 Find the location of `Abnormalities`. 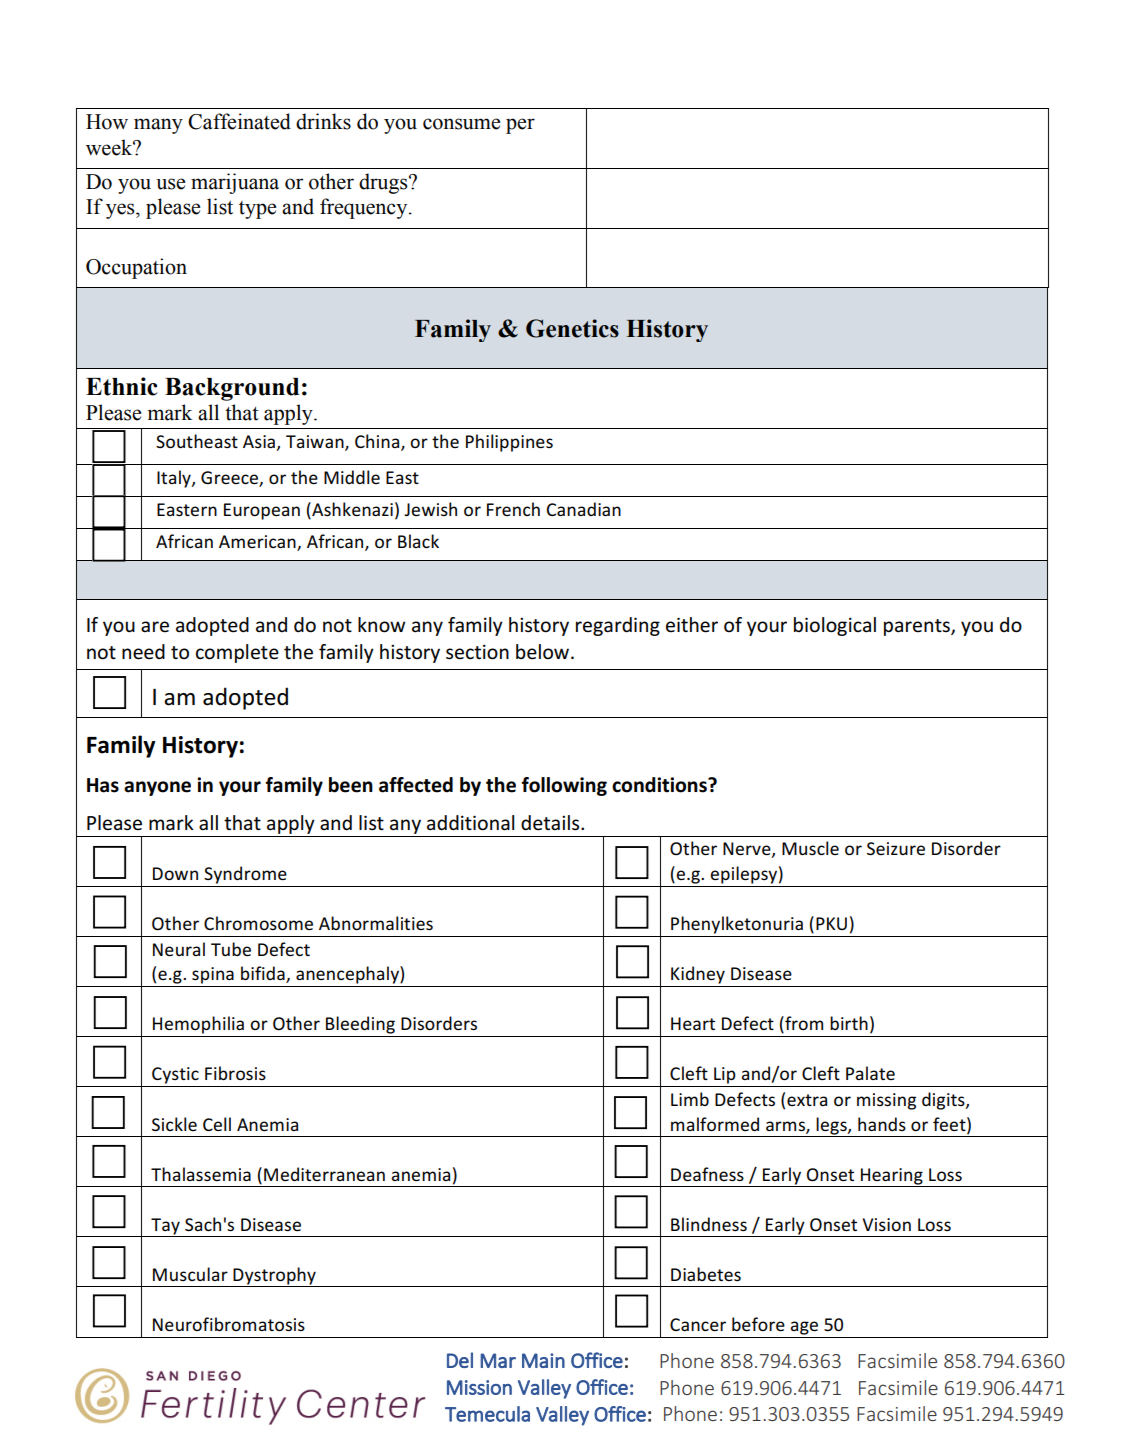

Abnormalities is located at coordinates (376, 923).
